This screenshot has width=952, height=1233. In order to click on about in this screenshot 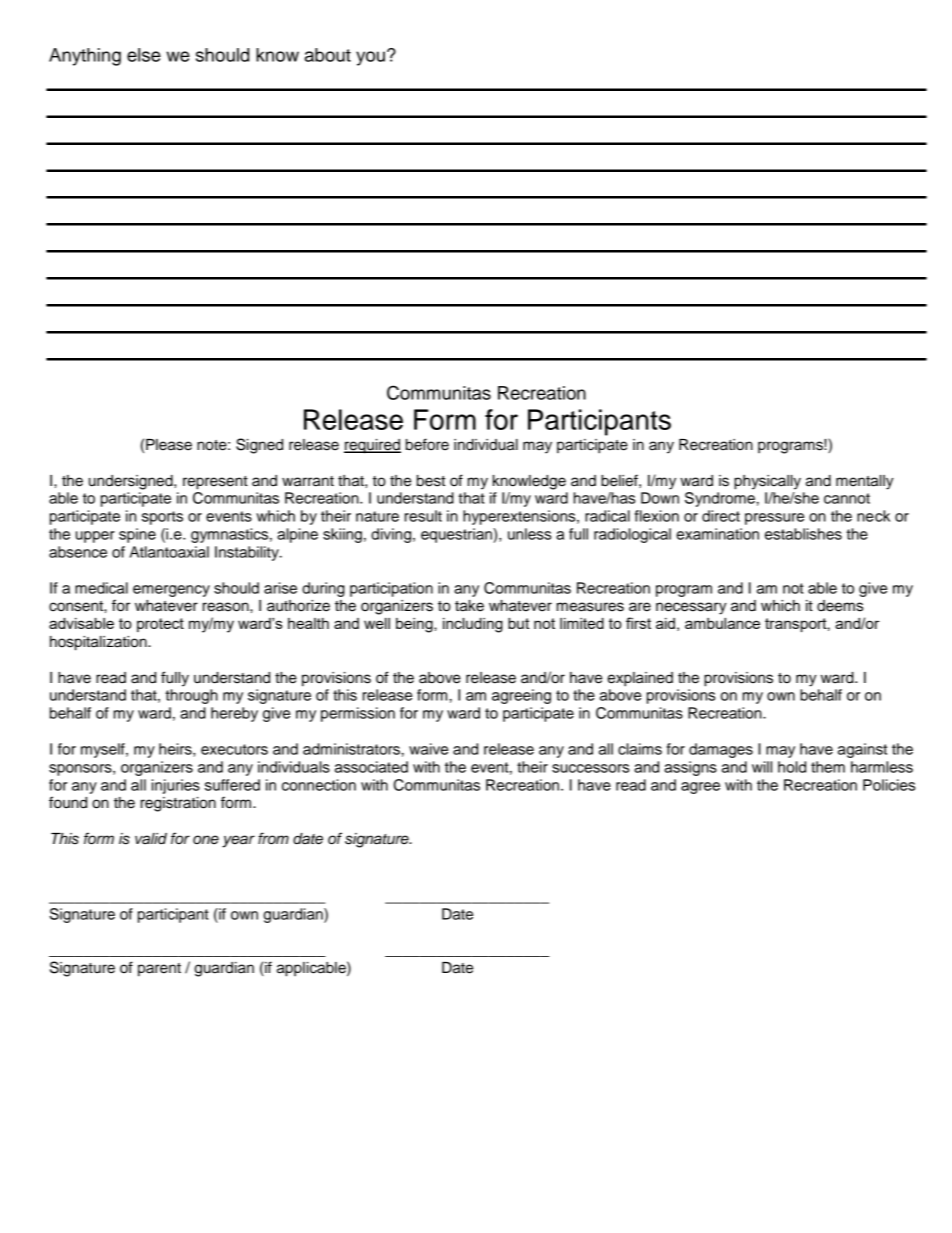, I will do `click(328, 55)`.
